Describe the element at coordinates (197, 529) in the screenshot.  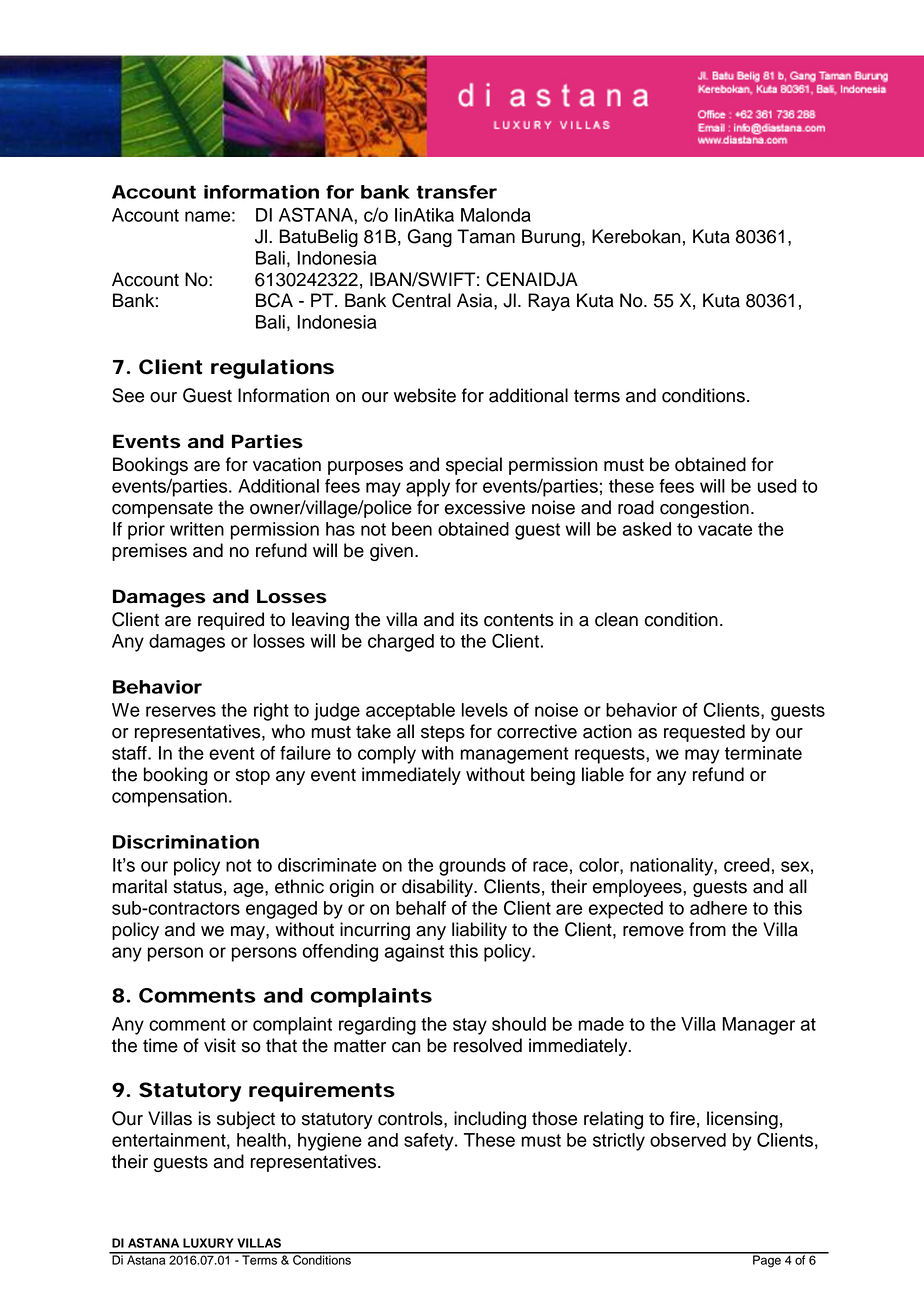
I see `written` at that location.
